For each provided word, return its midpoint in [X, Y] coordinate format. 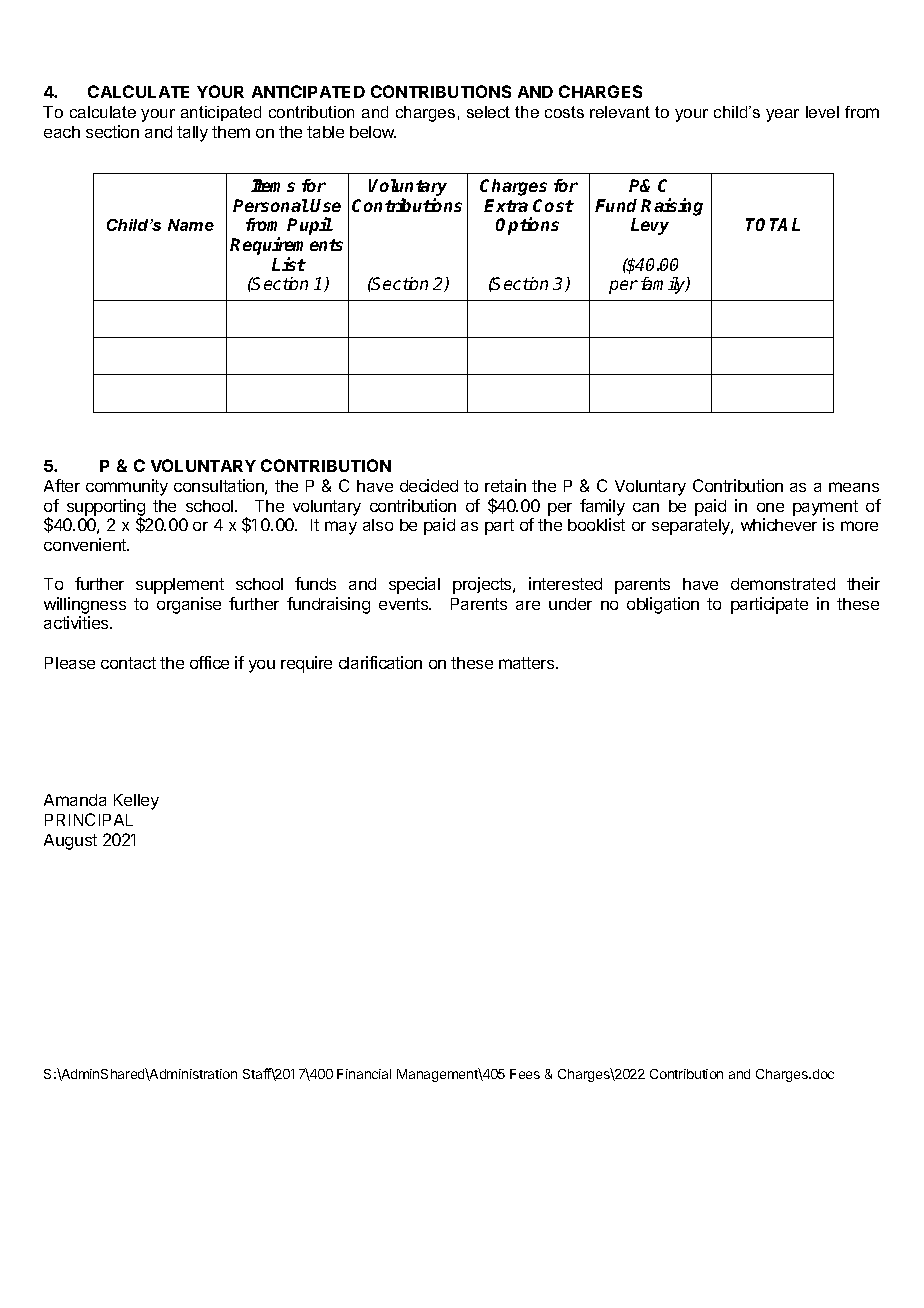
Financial [364, 1074]
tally [192, 134]
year [782, 115]
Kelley [136, 802]
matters [528, 663]
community [127, 487]
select [488, 112]
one [770, 507]
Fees [525, 1074]
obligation [663, 605]
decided [429, 485]
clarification [380, 662]
